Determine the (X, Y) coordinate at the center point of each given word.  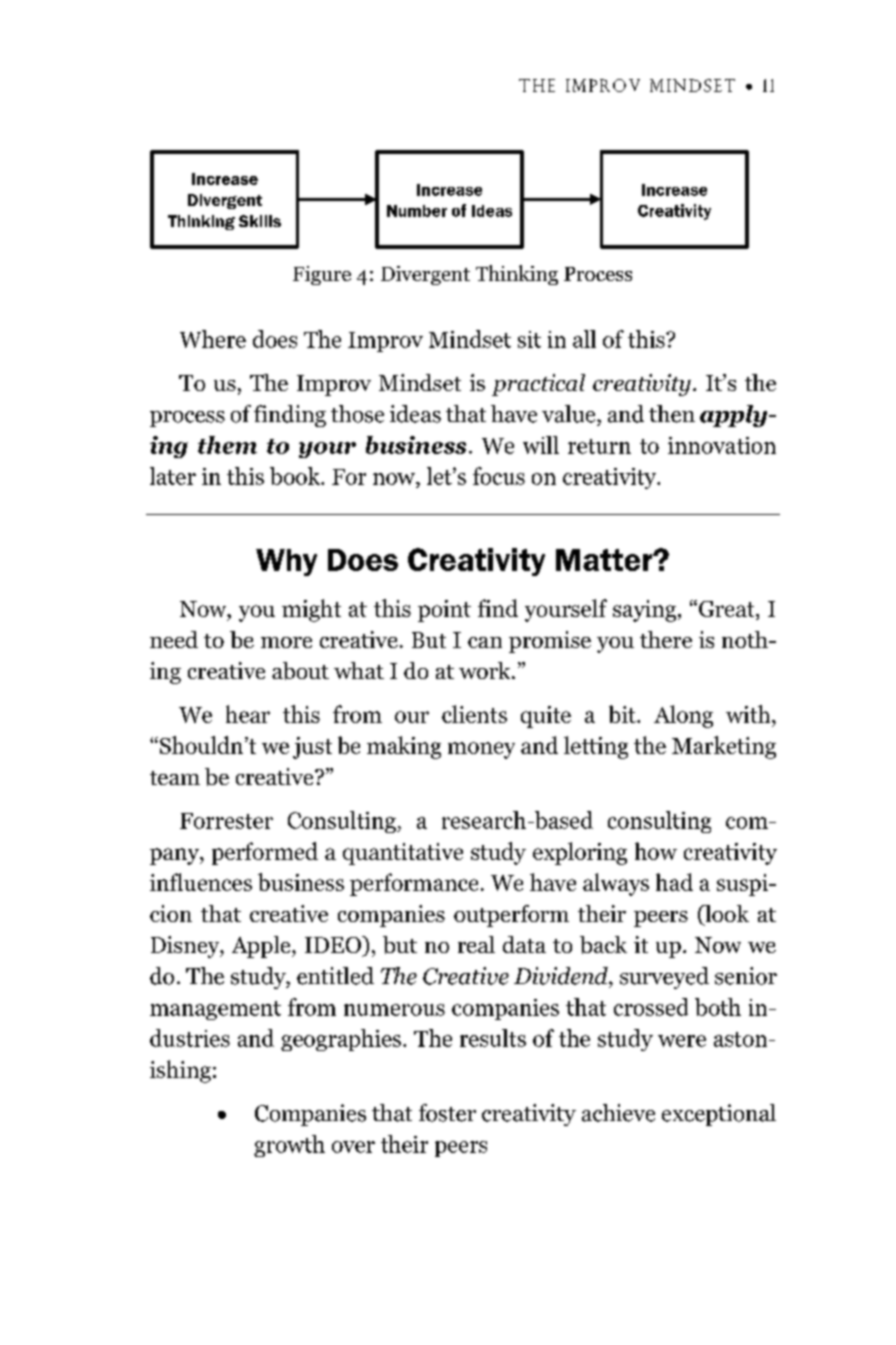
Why (286, 562)
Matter (605, 560)
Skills (260, 221)
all (584, 339)
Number (417, 211)
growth (289, 1146)
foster (447, 1113)
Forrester (226, 821)
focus (499, 476)
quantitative (403, 854)
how (656, 851)
